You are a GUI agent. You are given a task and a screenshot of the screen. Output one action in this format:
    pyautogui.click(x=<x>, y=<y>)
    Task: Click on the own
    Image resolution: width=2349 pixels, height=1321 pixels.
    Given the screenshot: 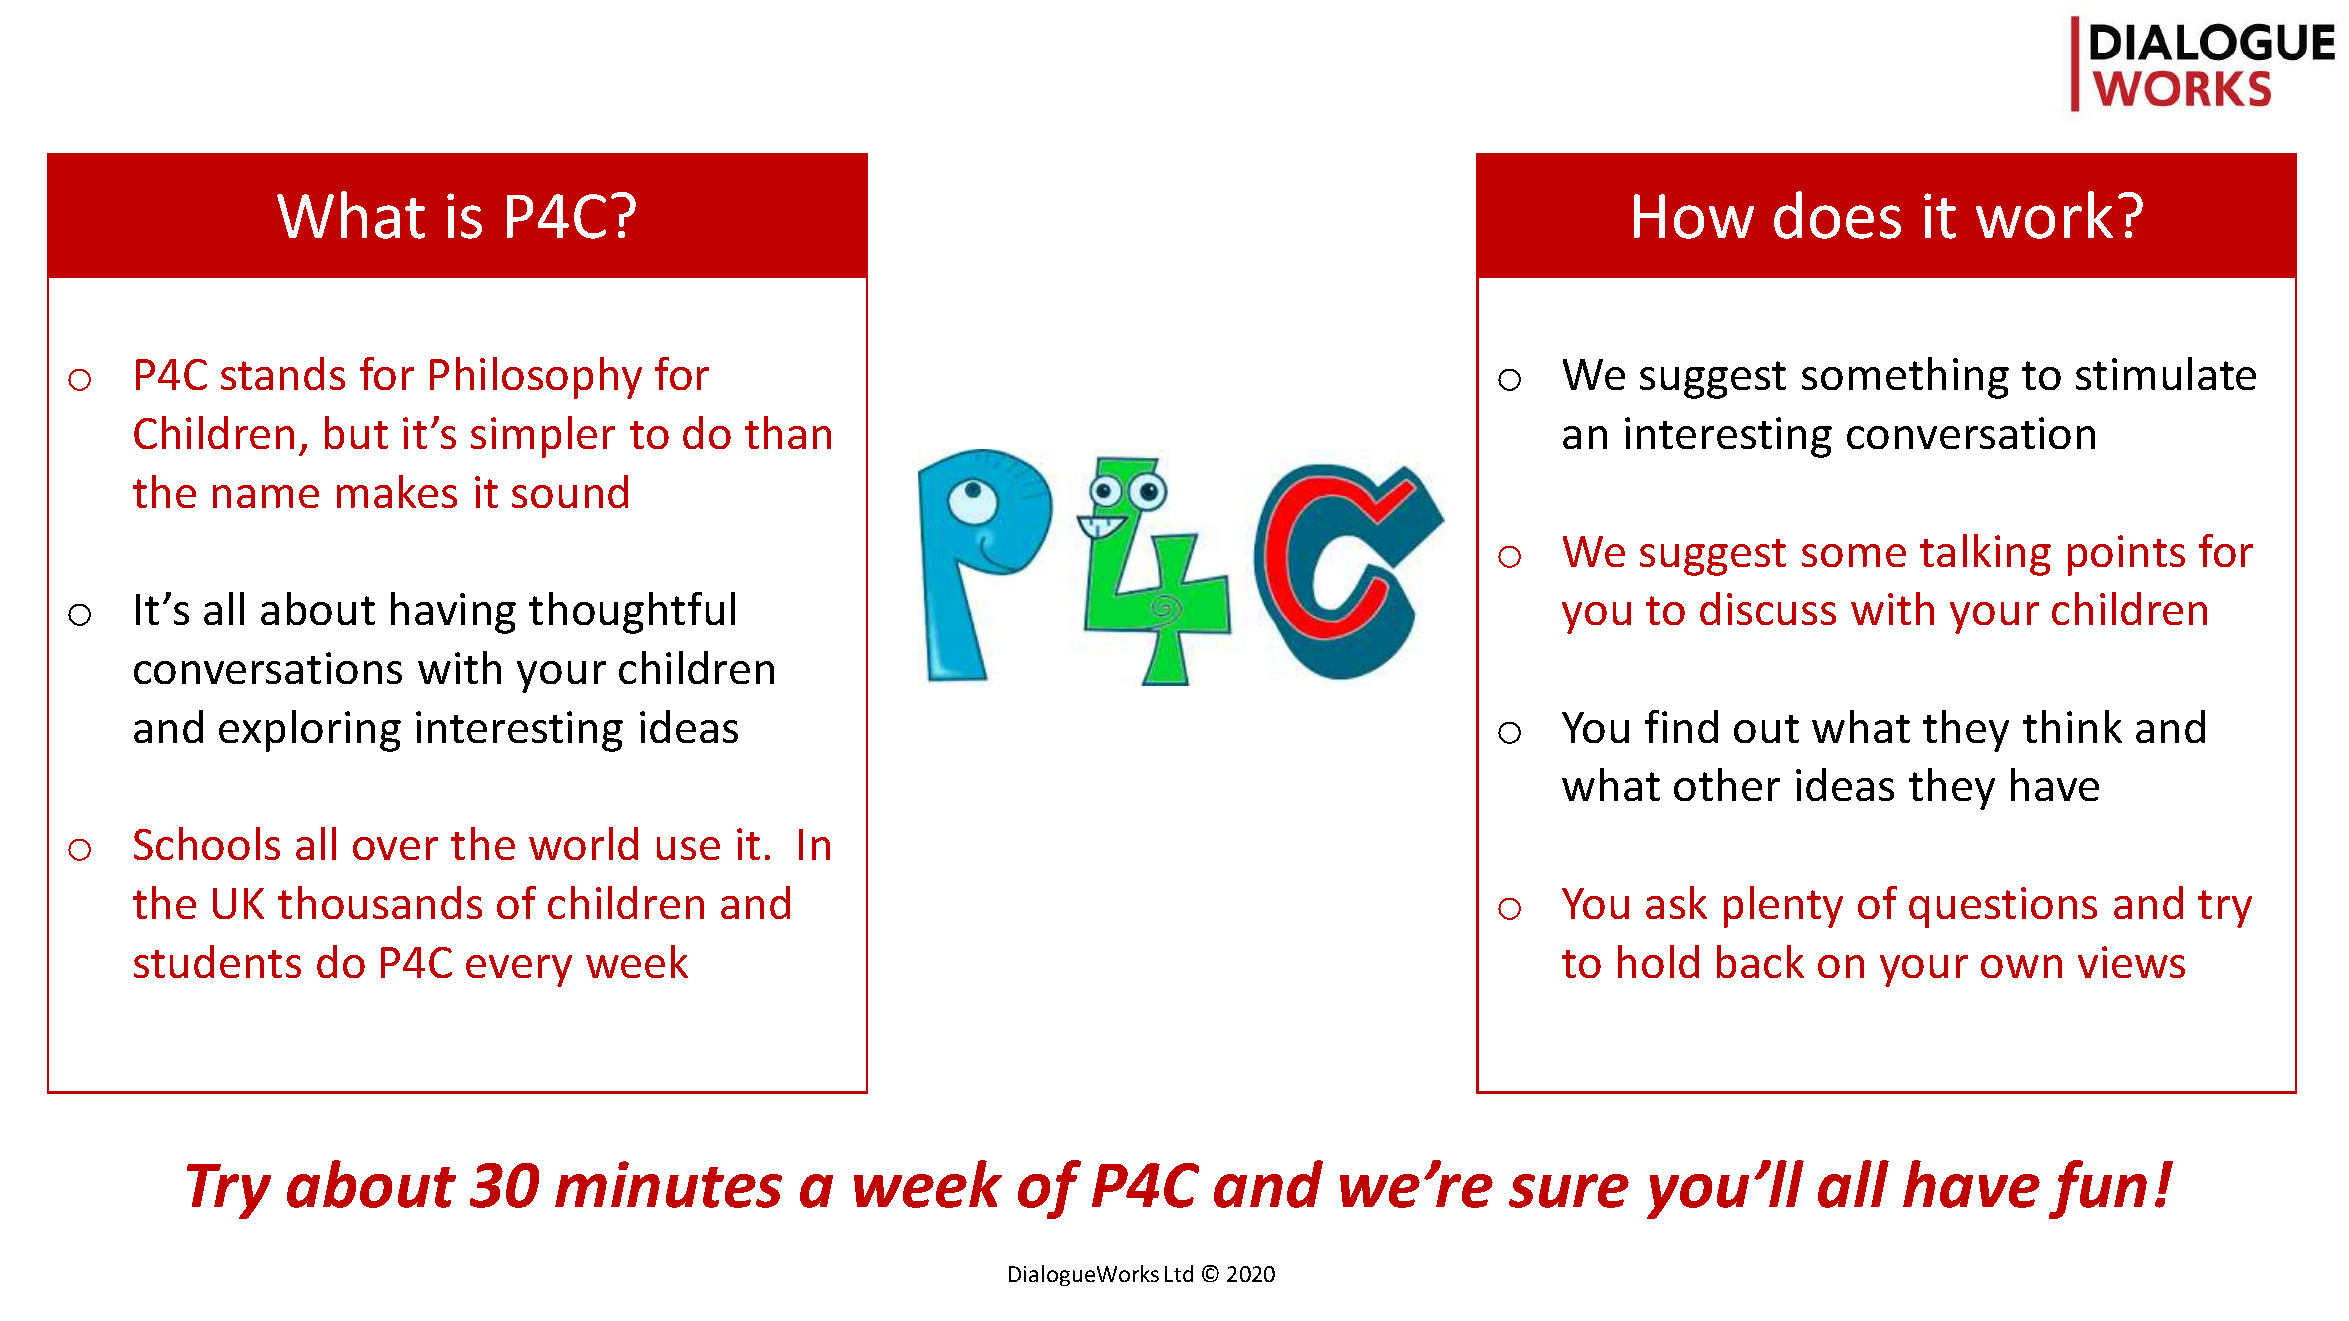 What is the action you would take?
    pyautogui.click(x=2021, y=966)
